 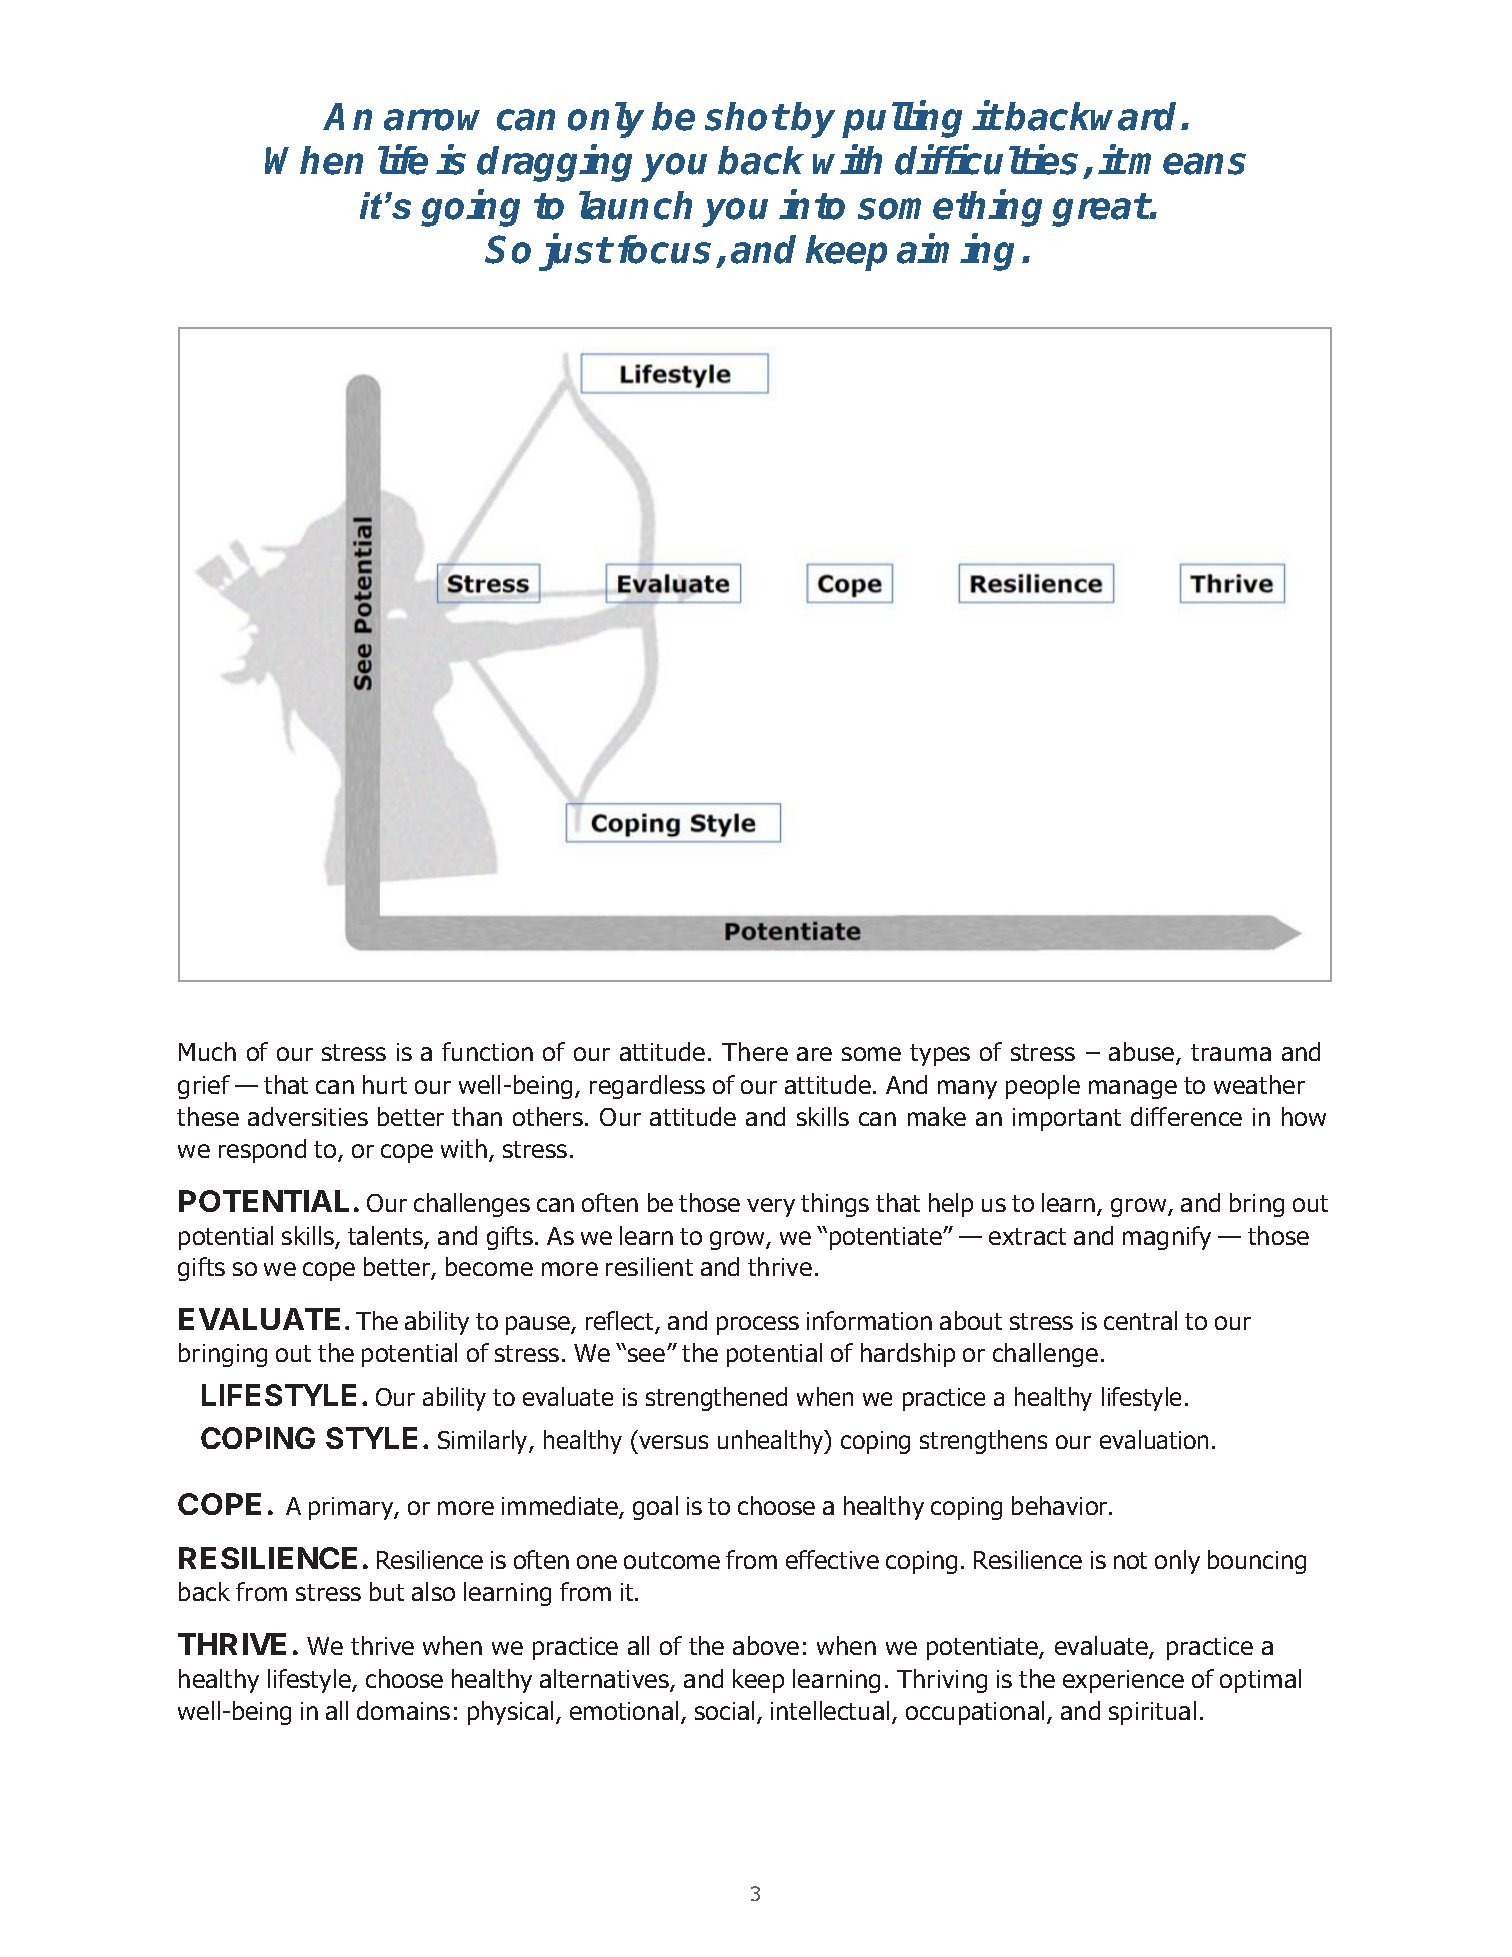 What do you see at coordinates (755, 1051) in the document?
I see `There` at bounding box center [755, 1051].
